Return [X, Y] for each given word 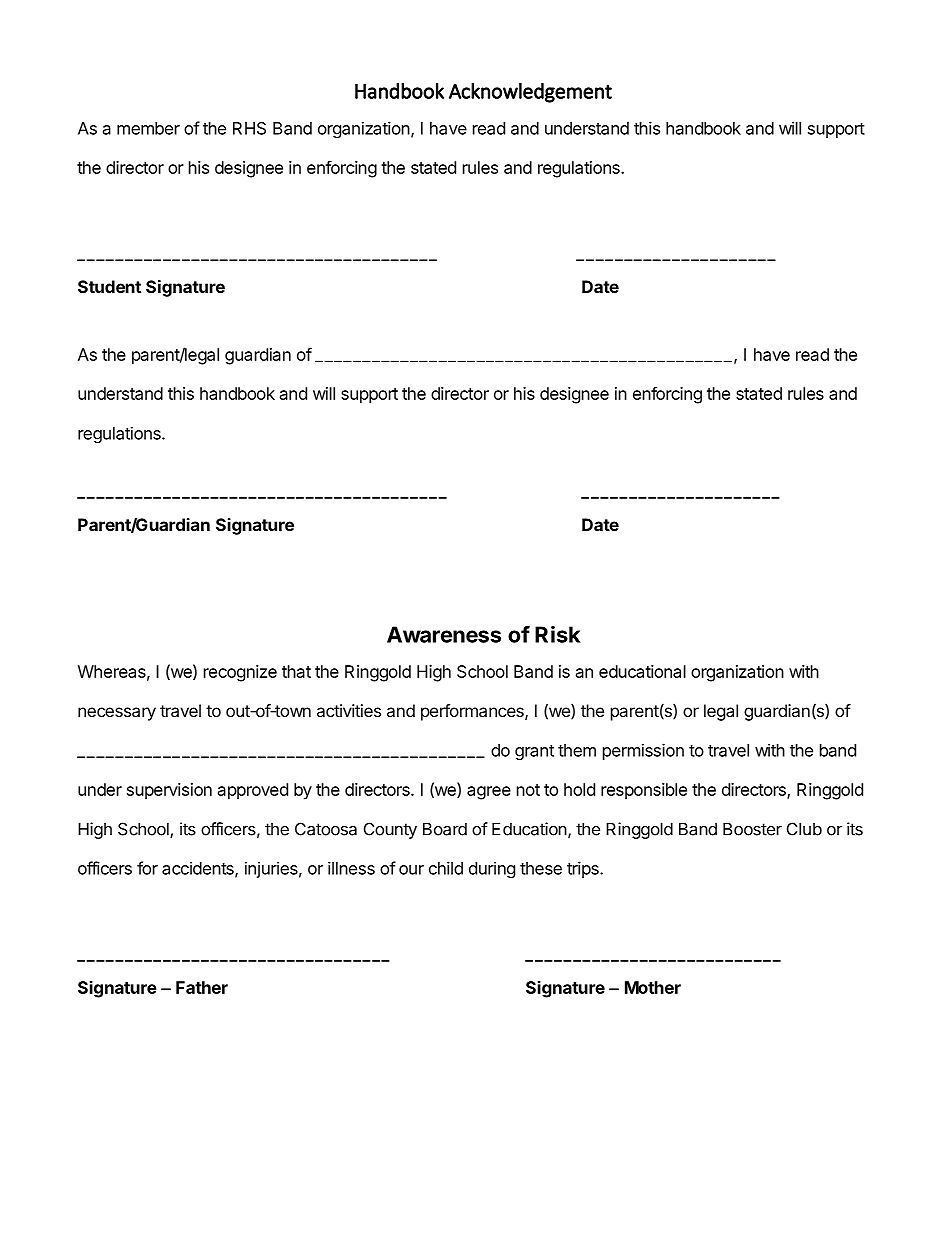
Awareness [444, 634]
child [446, 868]
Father [202, 987]
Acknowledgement [530, 92]
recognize [240, 673]
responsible [644, 791]
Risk [557, 634]
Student [109, 286]
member [148, 128]
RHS [249, 128]
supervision [169, 791]
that [296, 671]
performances [473, 712]
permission [643, 751]
